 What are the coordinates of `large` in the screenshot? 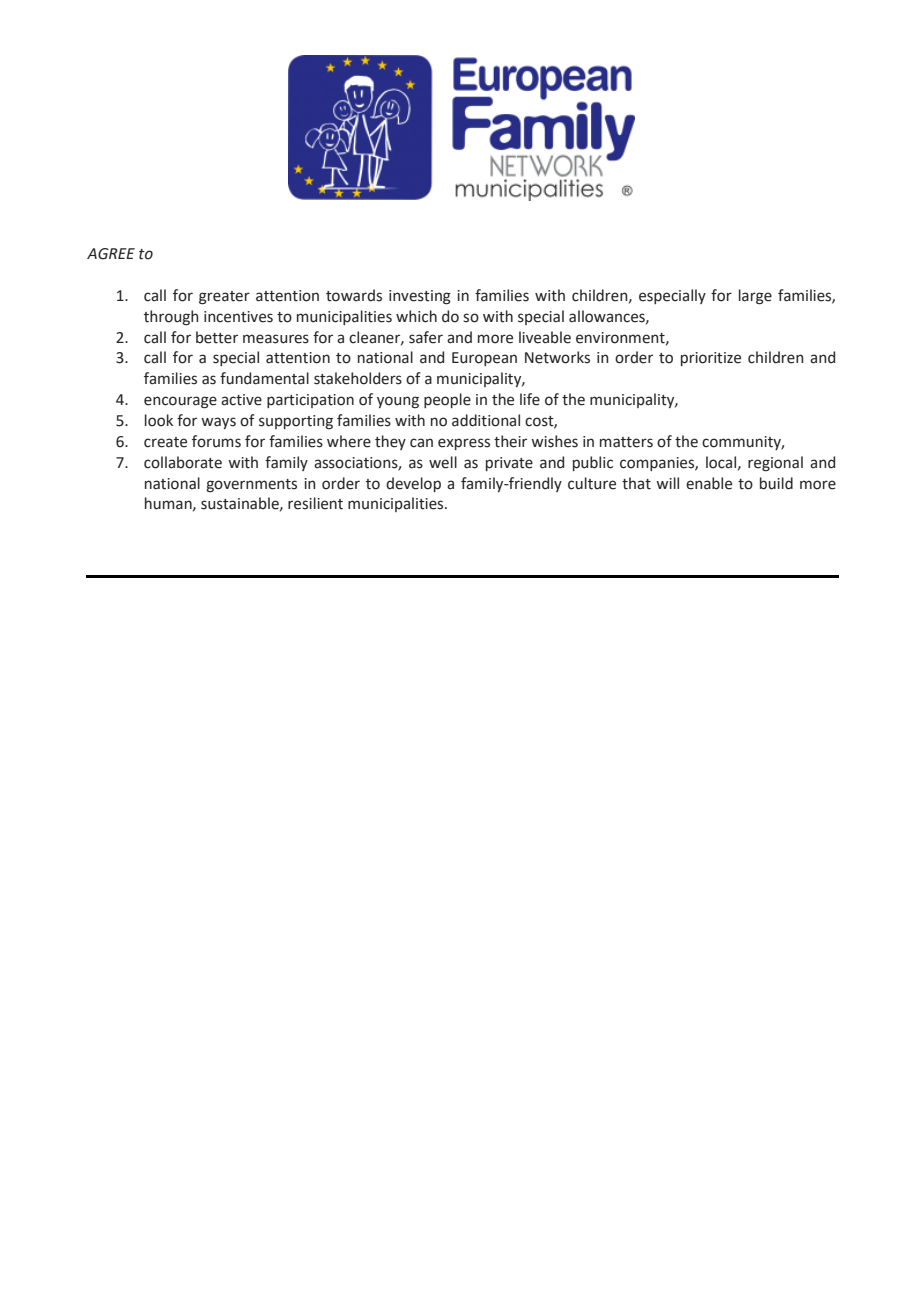 It's located at (755, 297).
